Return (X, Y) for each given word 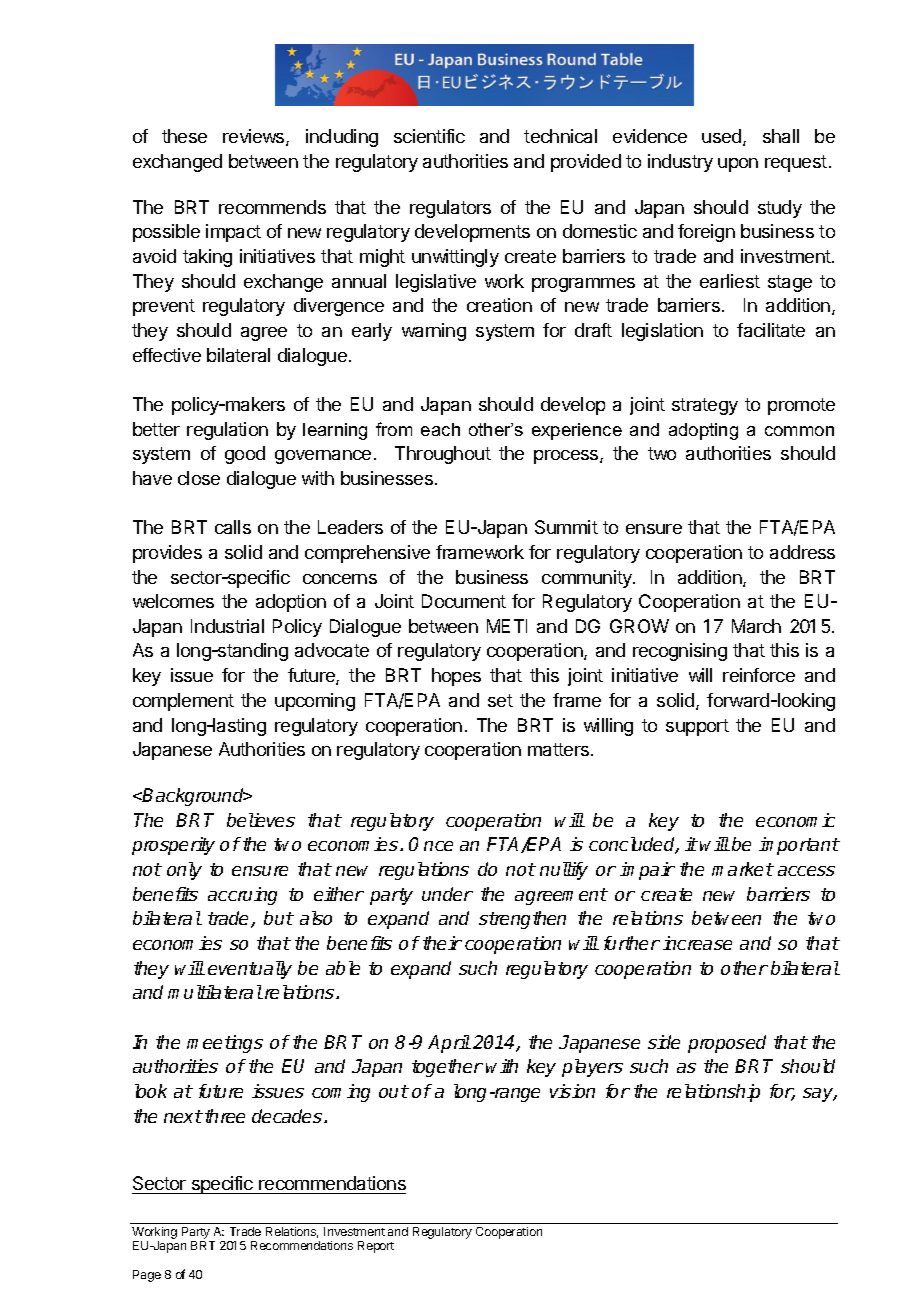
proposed (727, 1044)
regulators (450, 209)
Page (147, 1276)
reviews (255, 137)
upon (738, 165)
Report (376, 1247)
